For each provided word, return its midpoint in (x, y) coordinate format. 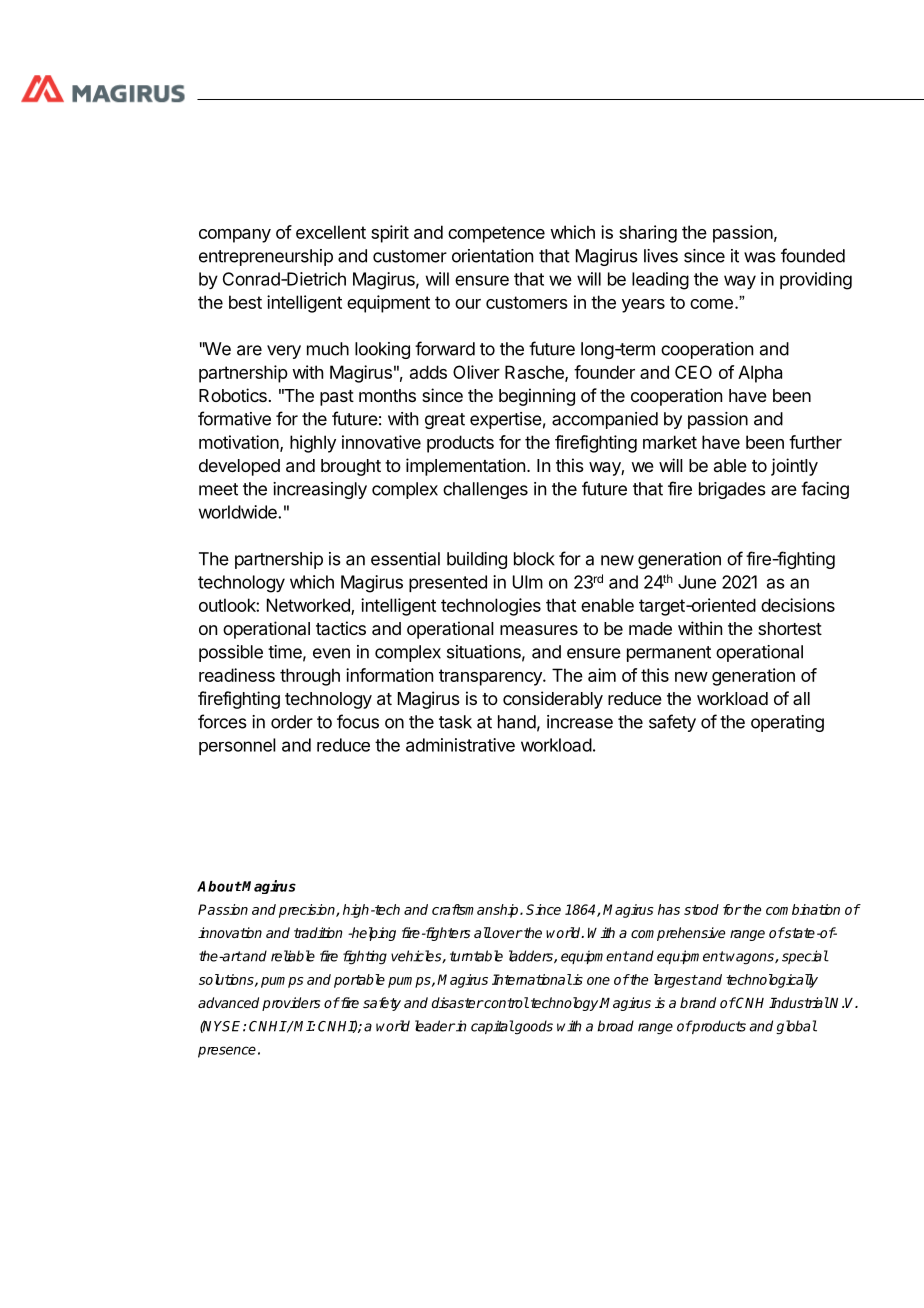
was (760, 257)
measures (539, 630)
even (331, 653)
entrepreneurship (266, 257)
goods (533, 1027)
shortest (790, 628)
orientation (492, 256)
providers (291, 1004)
